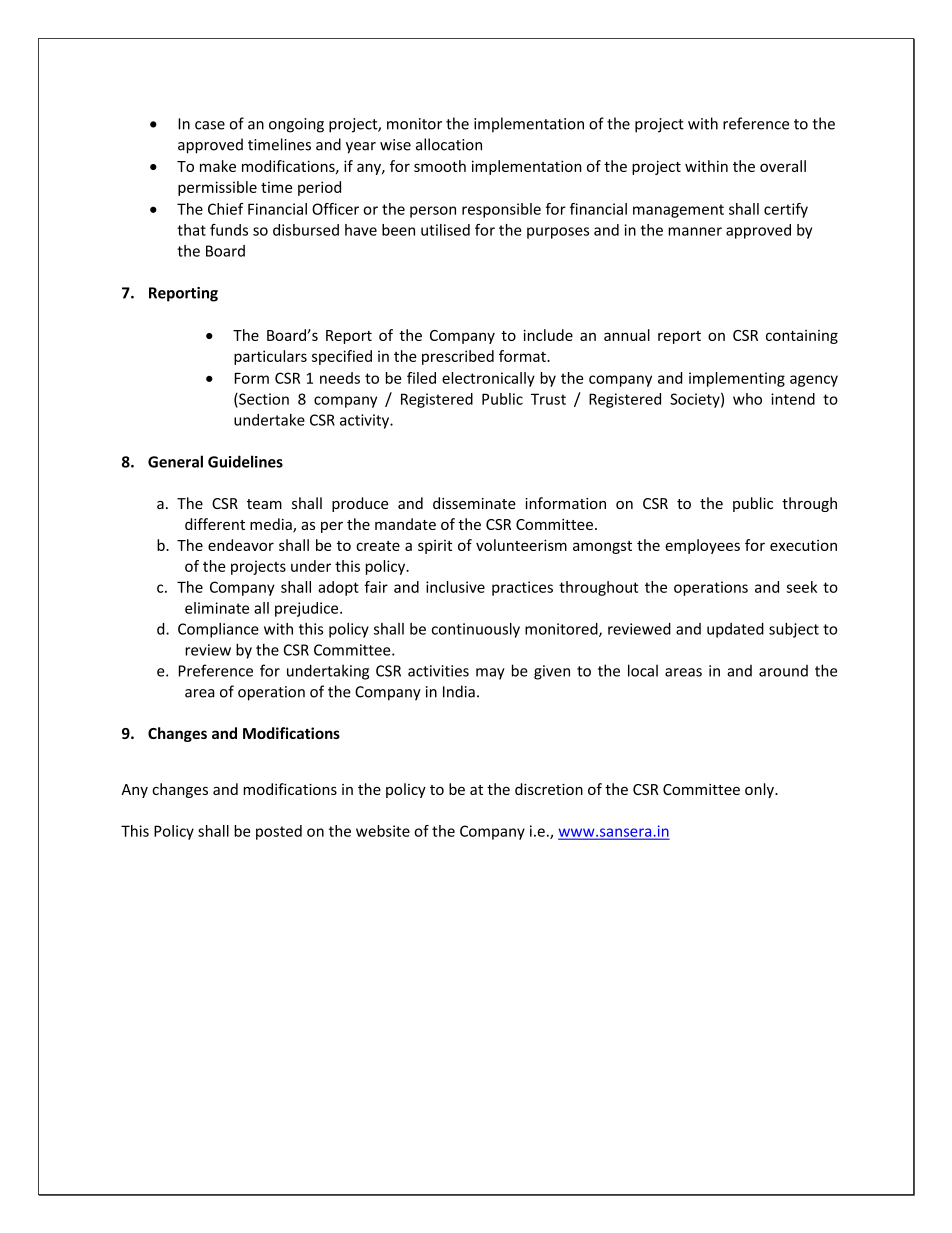  I want to click on updated, so click(735, 630).
